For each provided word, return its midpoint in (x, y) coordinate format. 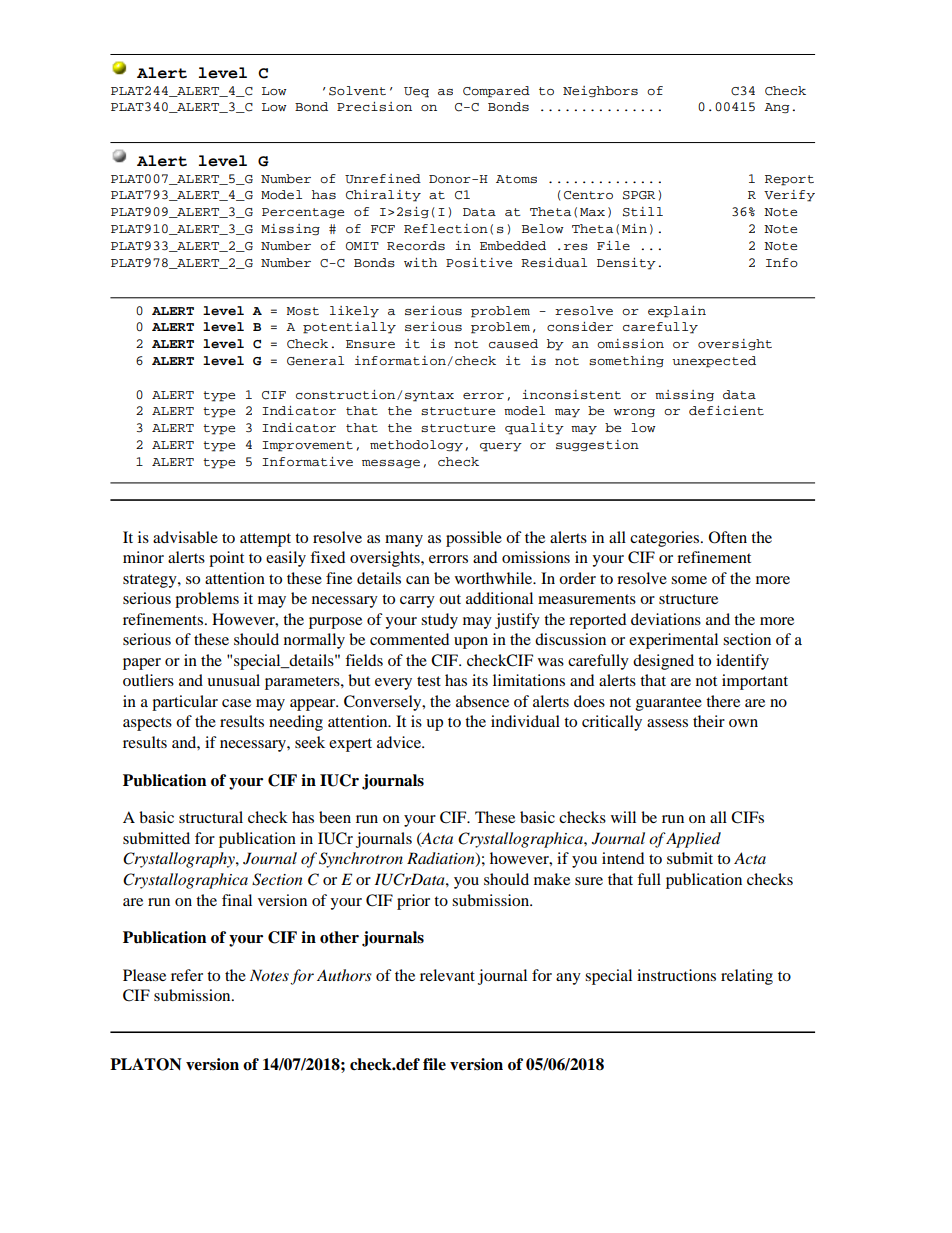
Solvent (357, 91)
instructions (676, 975)
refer (187, 975)
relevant (447, 975)
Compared (496, 92)
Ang (776, 108)
